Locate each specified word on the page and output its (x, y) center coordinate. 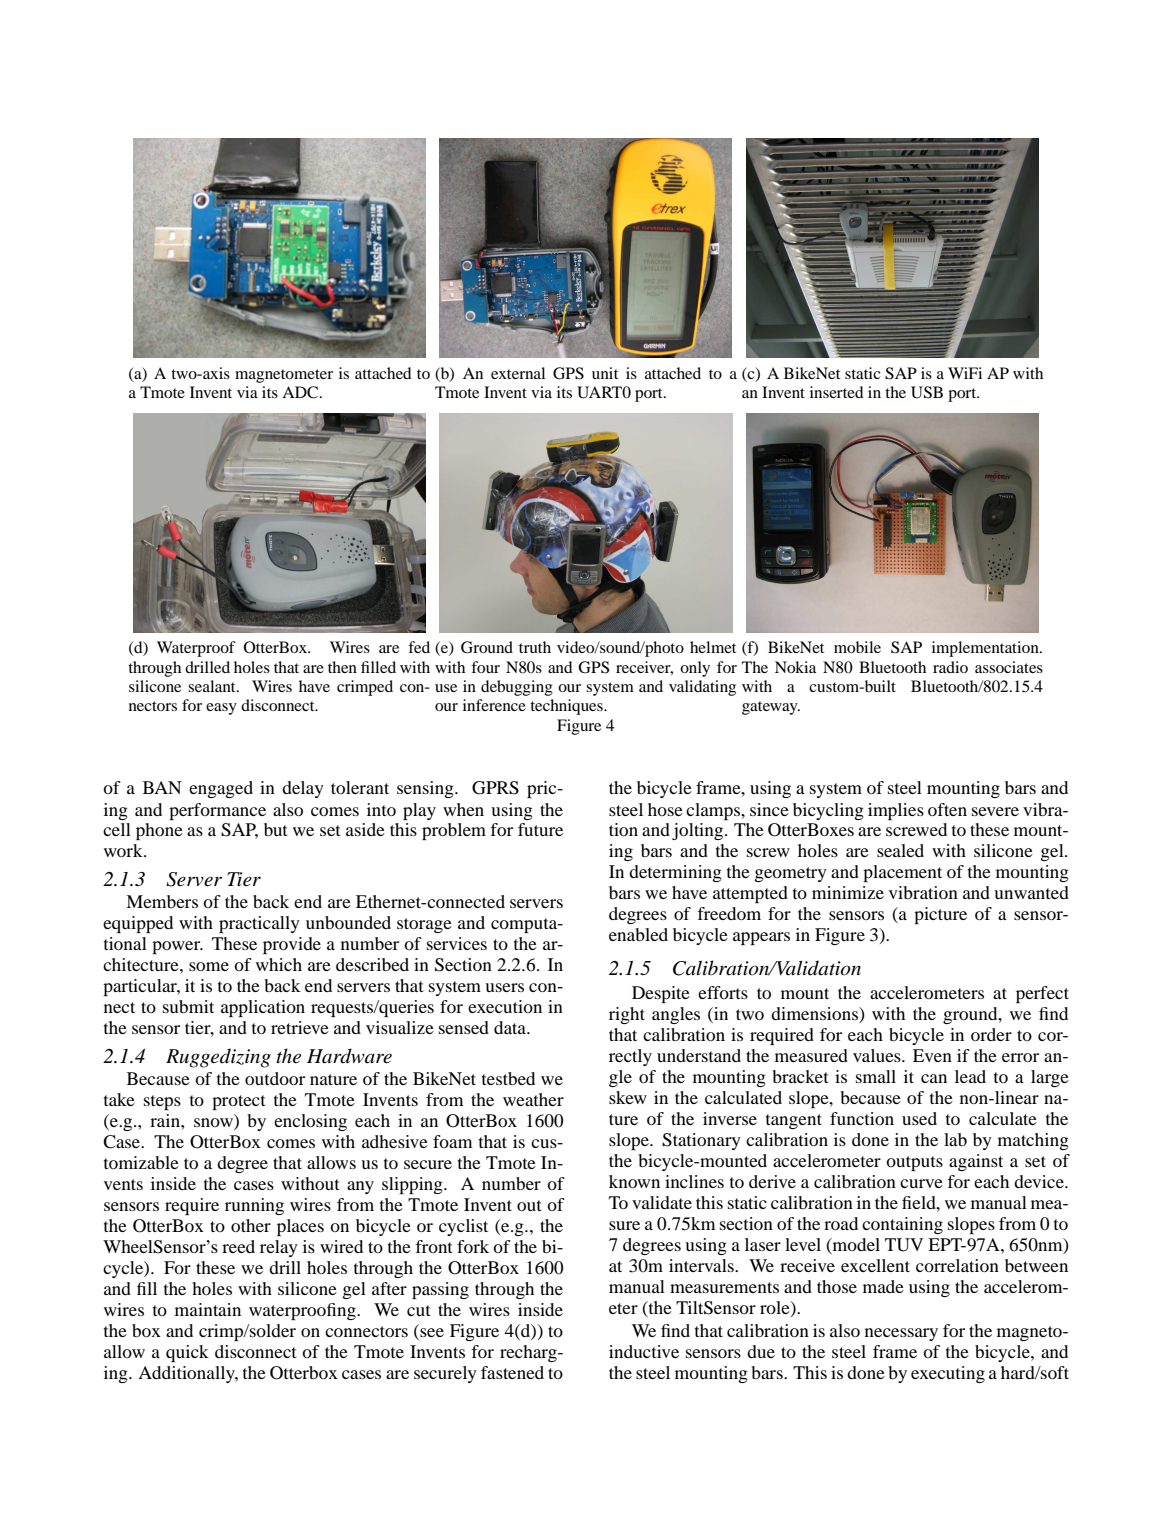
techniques (567, 707)
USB (927, 392)
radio (950, 667)
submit (188, 1006)
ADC (301, 392)
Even (932, 1055)
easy (221, 709)
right (627, 1015)
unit (605, 373)
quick (187, 1353)
